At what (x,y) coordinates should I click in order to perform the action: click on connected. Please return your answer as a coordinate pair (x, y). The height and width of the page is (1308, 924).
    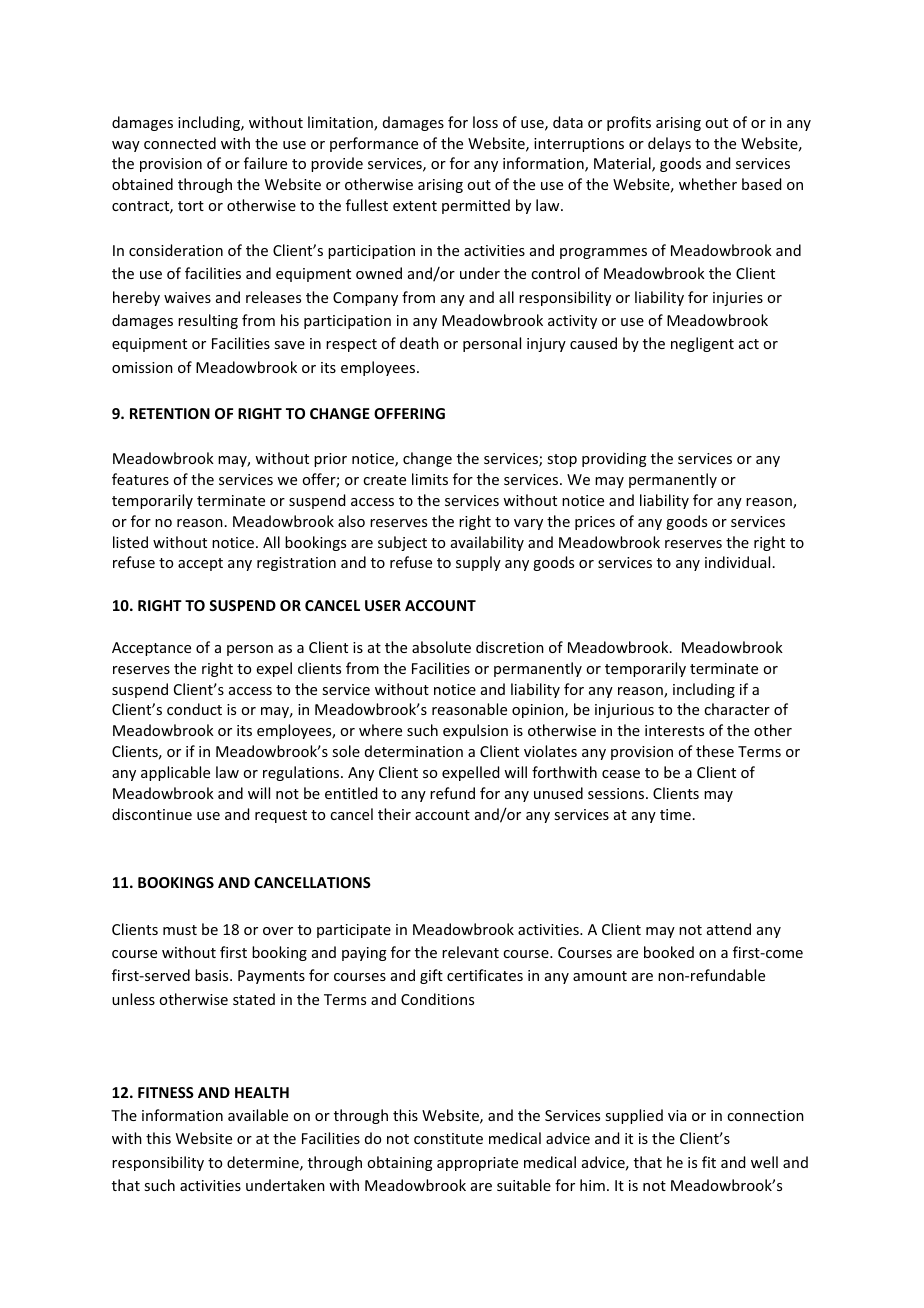
    Looking at the image, I should click on (180, 143).
